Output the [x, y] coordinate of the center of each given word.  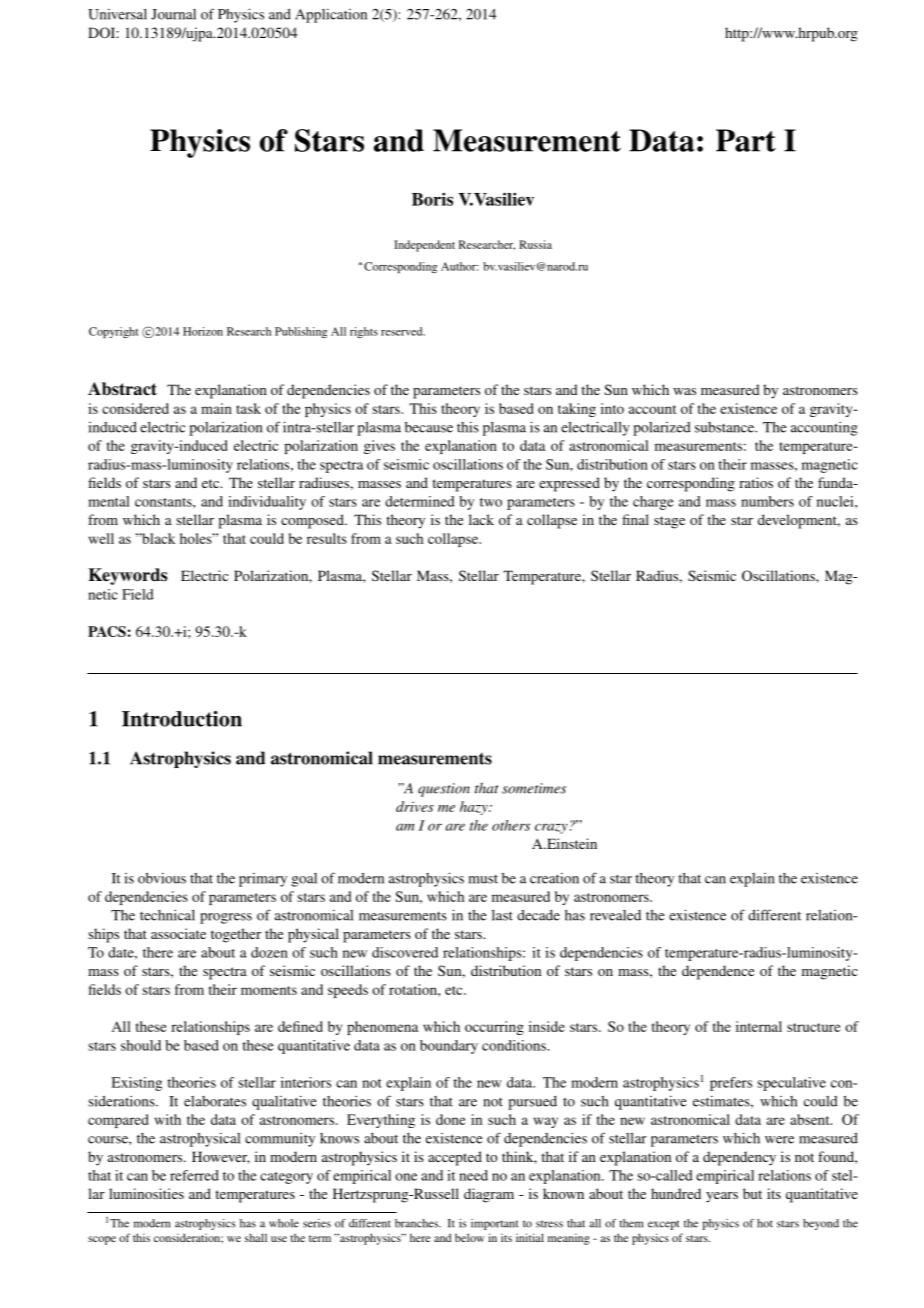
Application [331, 16]
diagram [489, 1195]
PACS [107, 631]
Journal [173, 14]
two [491, 502]
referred [194, 1175]
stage [669, 522]
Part [746, 140]
